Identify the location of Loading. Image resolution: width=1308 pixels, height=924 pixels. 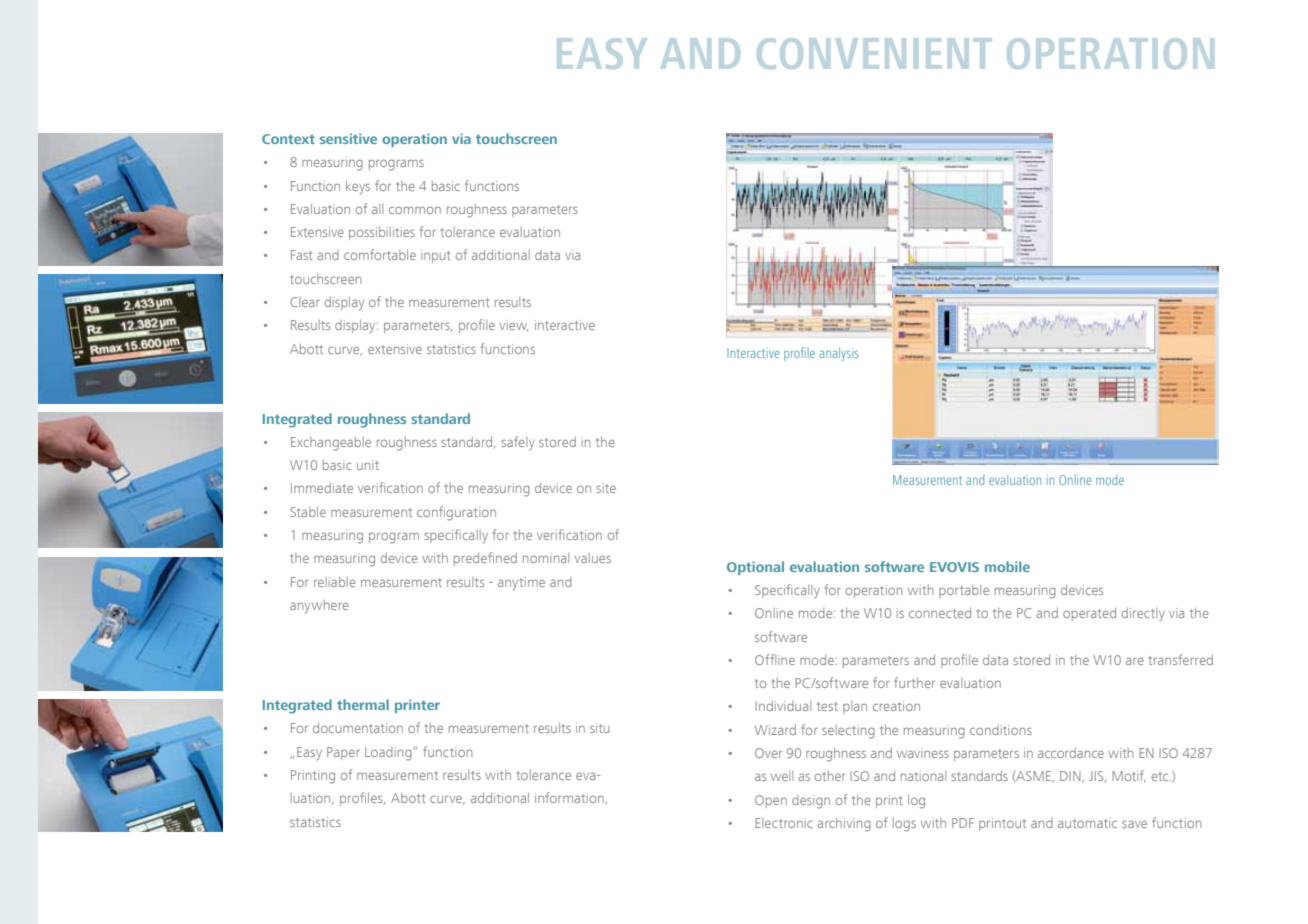
(389, 754).
